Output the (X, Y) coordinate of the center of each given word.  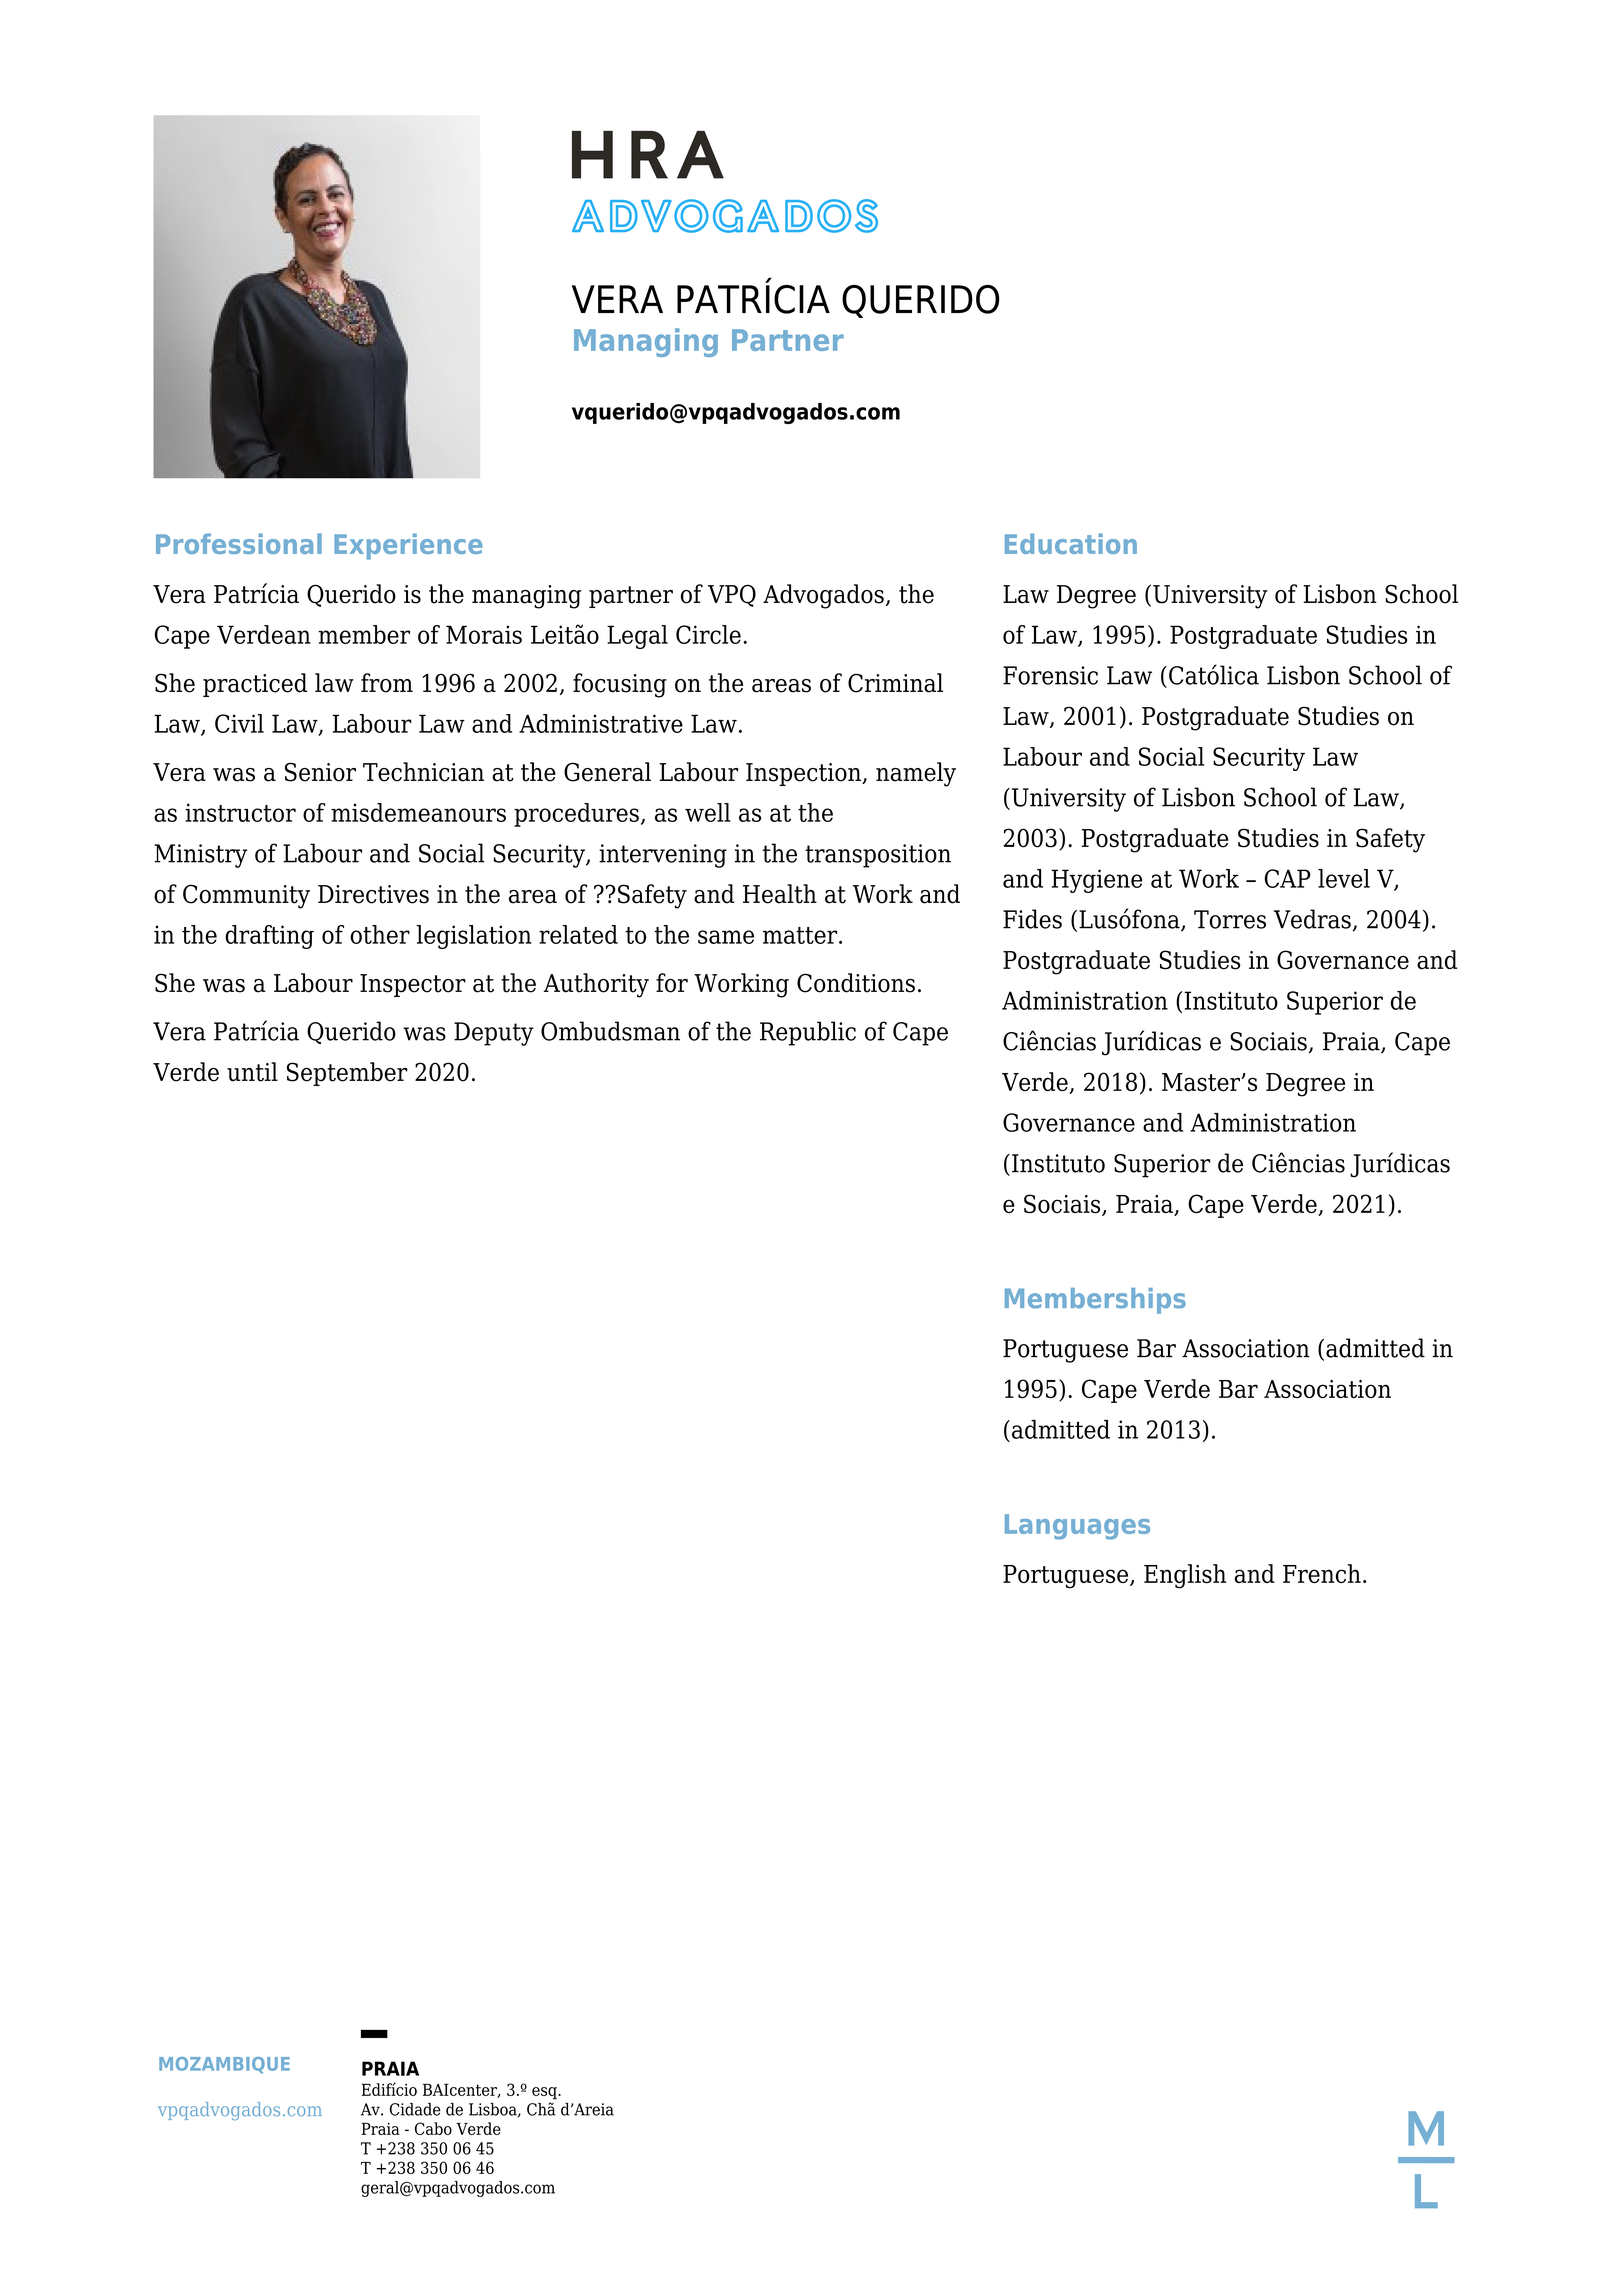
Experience (408, 546)
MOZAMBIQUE (224, 2065)
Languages (1077, 1527)
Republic (808, 1033)
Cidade (415, 2109)
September (347, 1074)
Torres (1230, 919)
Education (1071, 543)
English (1185, 1576)
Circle (708, 634)
